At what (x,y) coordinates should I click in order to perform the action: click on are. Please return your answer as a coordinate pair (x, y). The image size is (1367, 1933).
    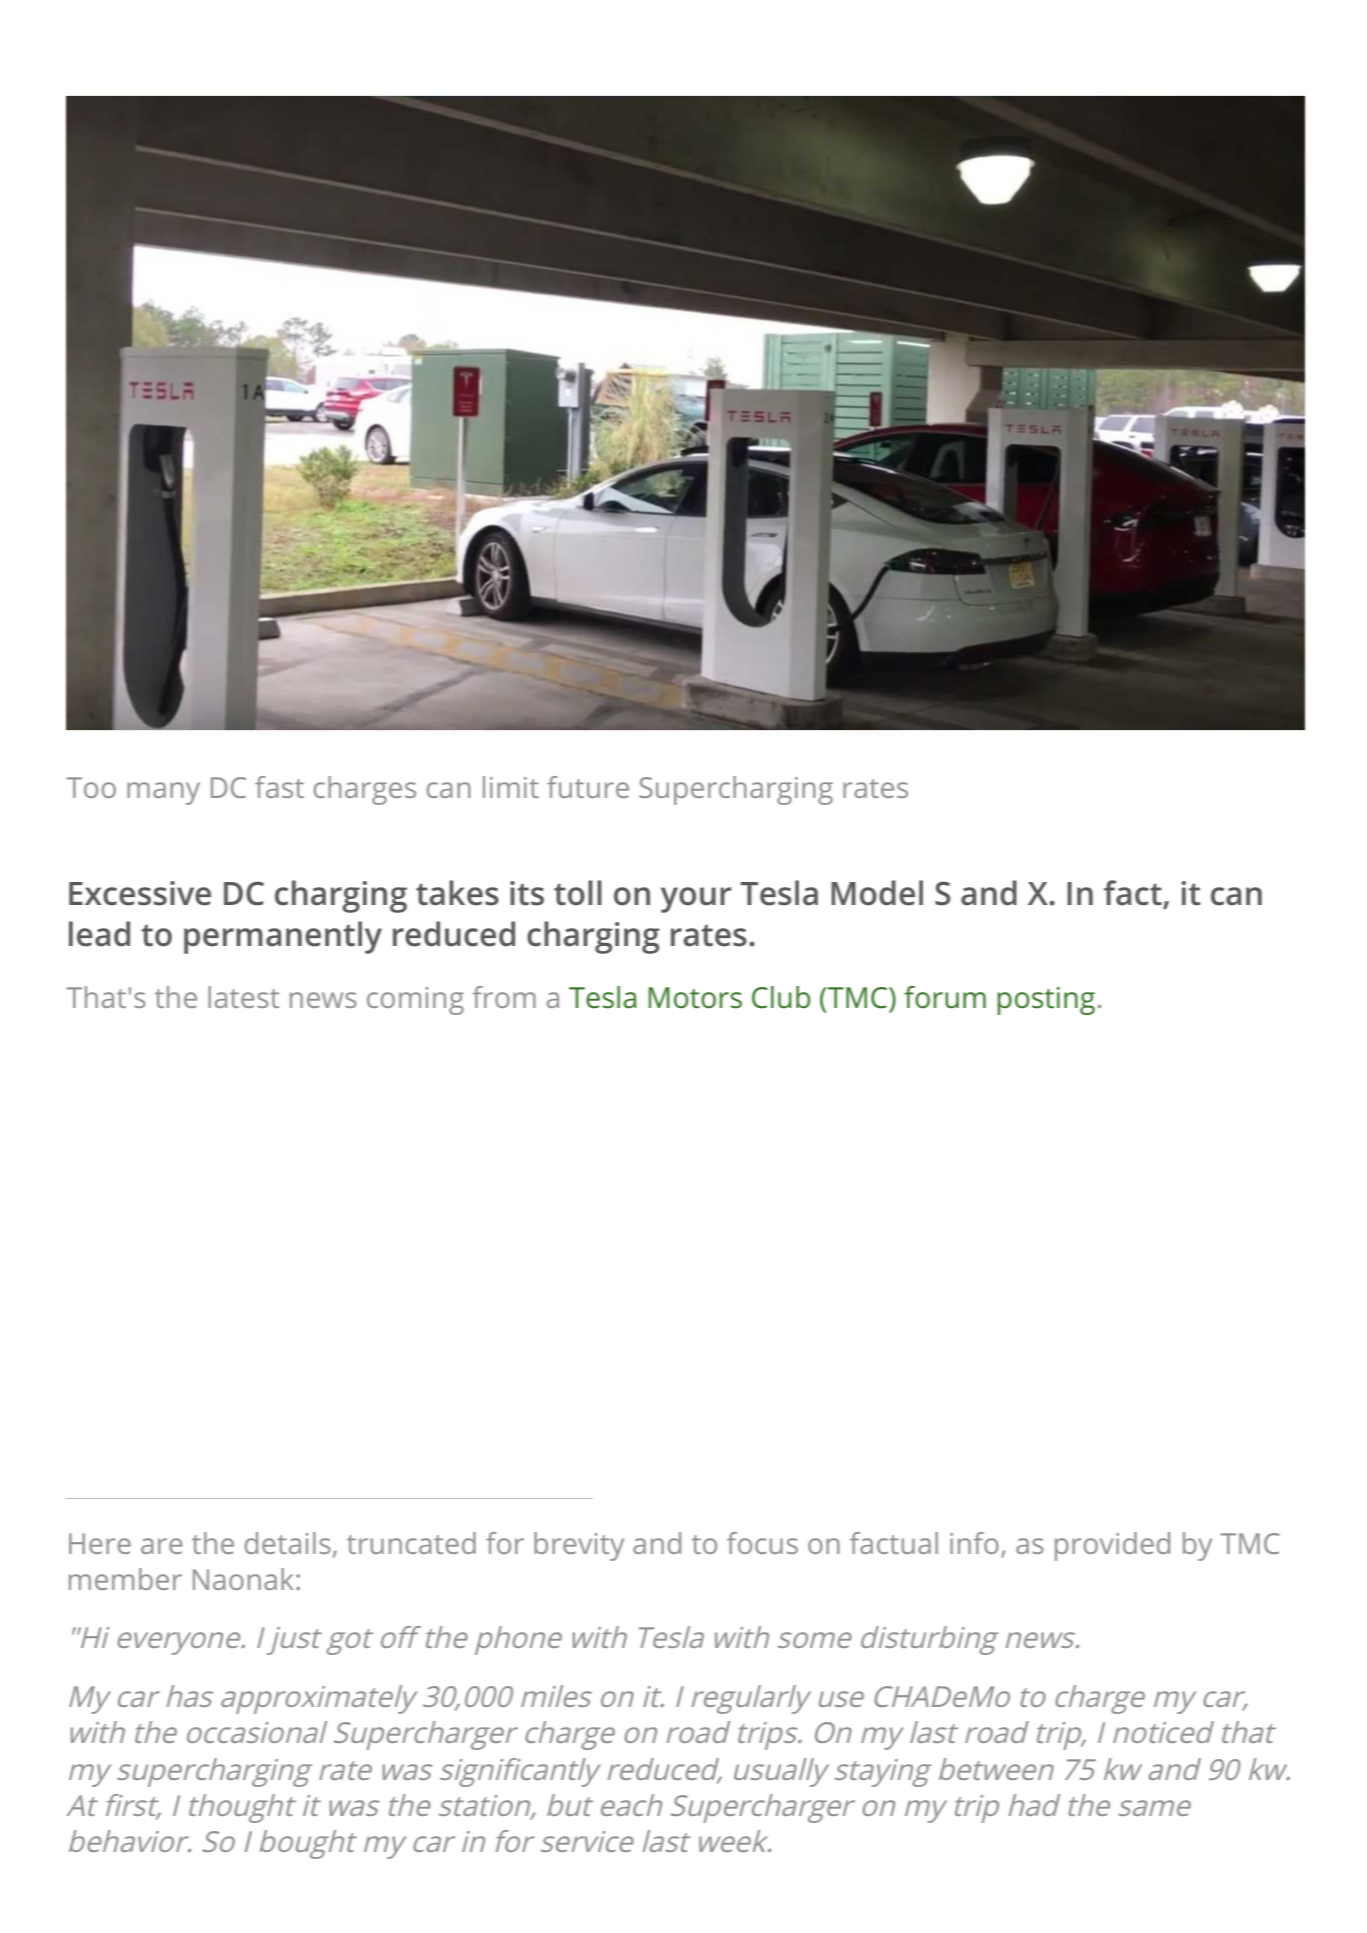
    Looking at the image, I should click on (162, 1546).
